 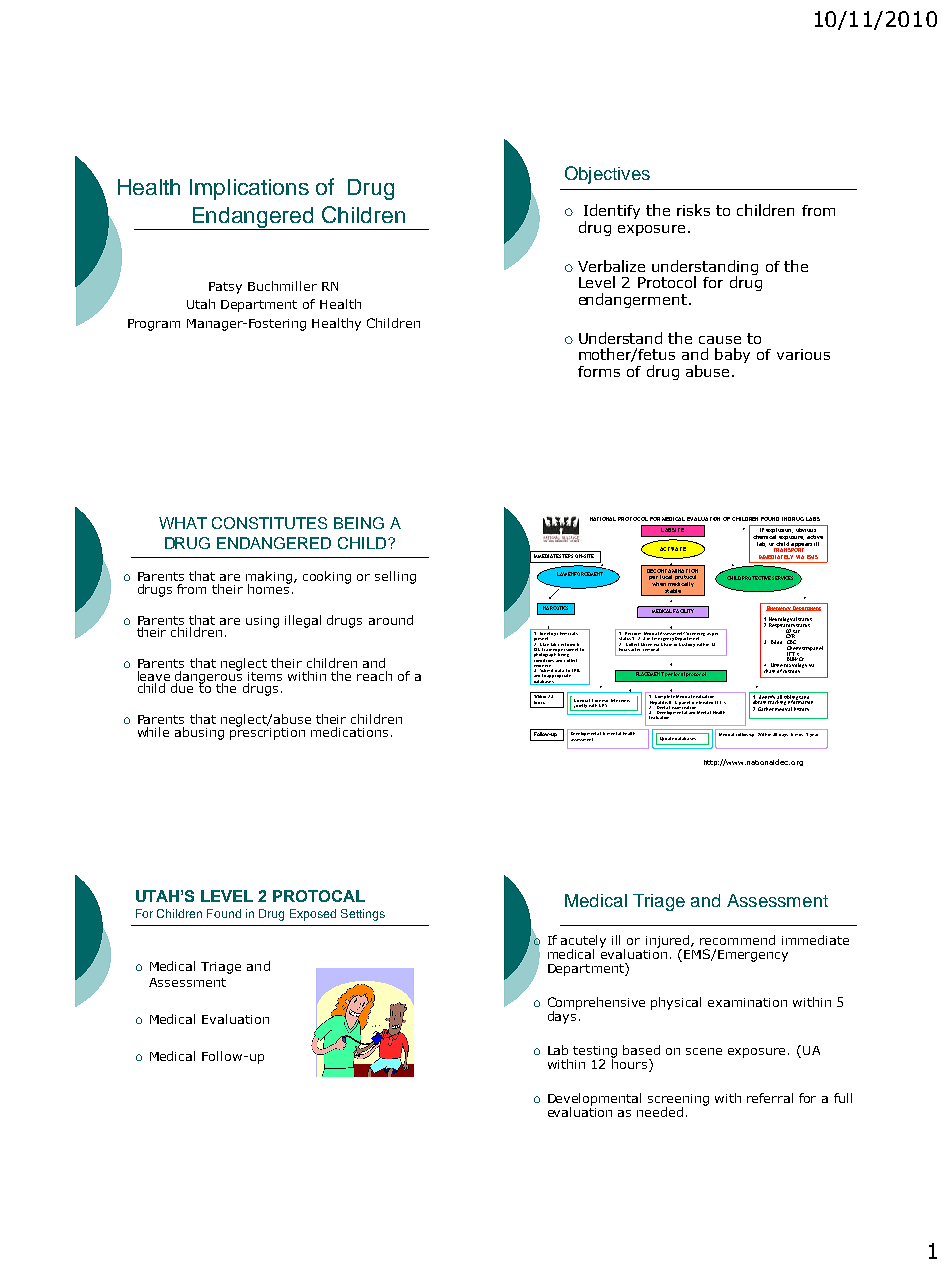 What do you see at coordinates (693, 210) in the screenshot?
I see `risks` at bounding box center [693, 210].
